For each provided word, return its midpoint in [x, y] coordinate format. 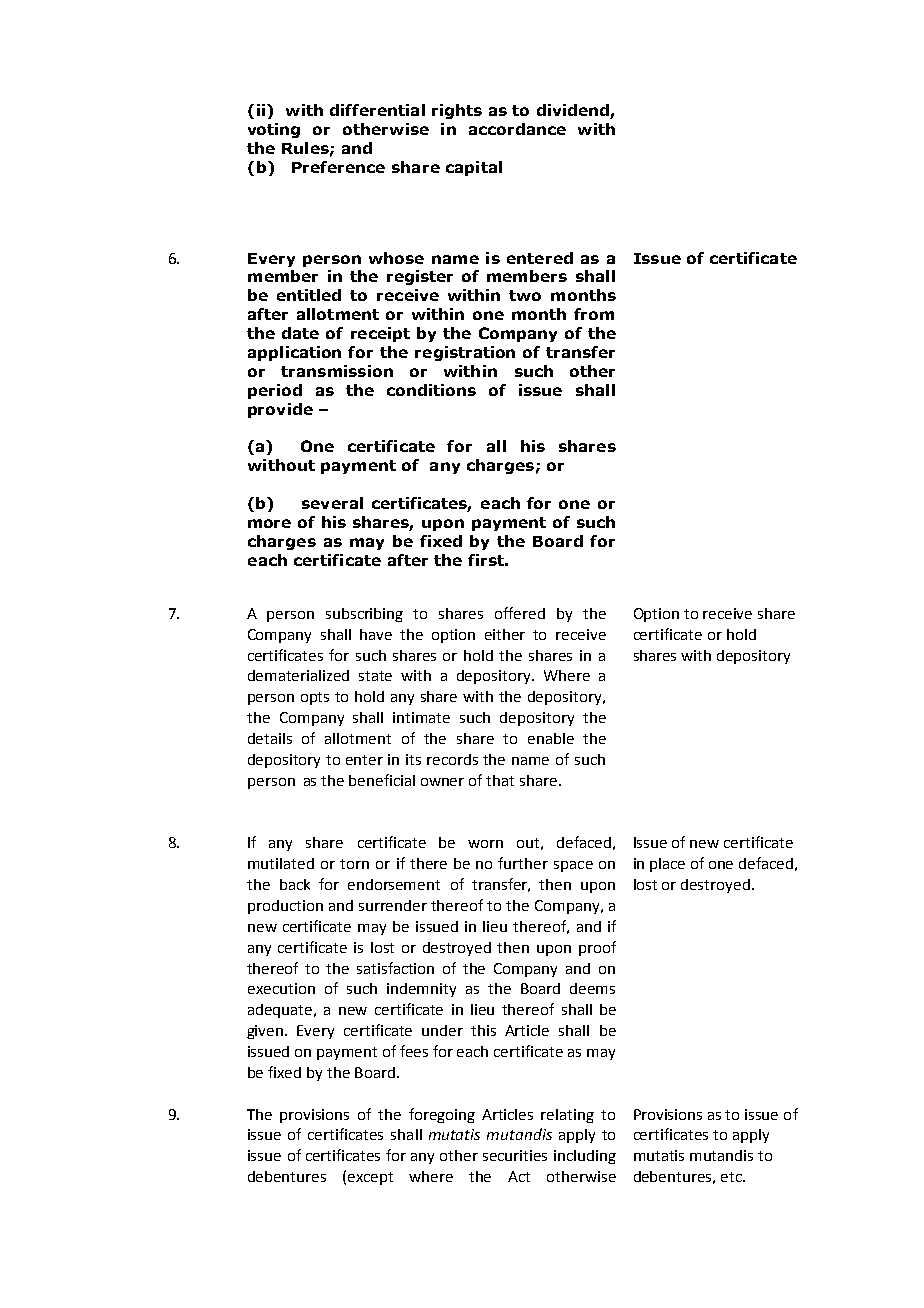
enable [551, 738]
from [594, 314]
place [667, 865]
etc [732, 1177]
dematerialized [298, 675]
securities [515, 1155]
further [523, 863]
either [505, 634]
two [525, 295]
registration [465, 353]
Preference [338, 167]
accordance [517, 129]
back [295, 884]
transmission [337, 371]
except [370, 1178]
